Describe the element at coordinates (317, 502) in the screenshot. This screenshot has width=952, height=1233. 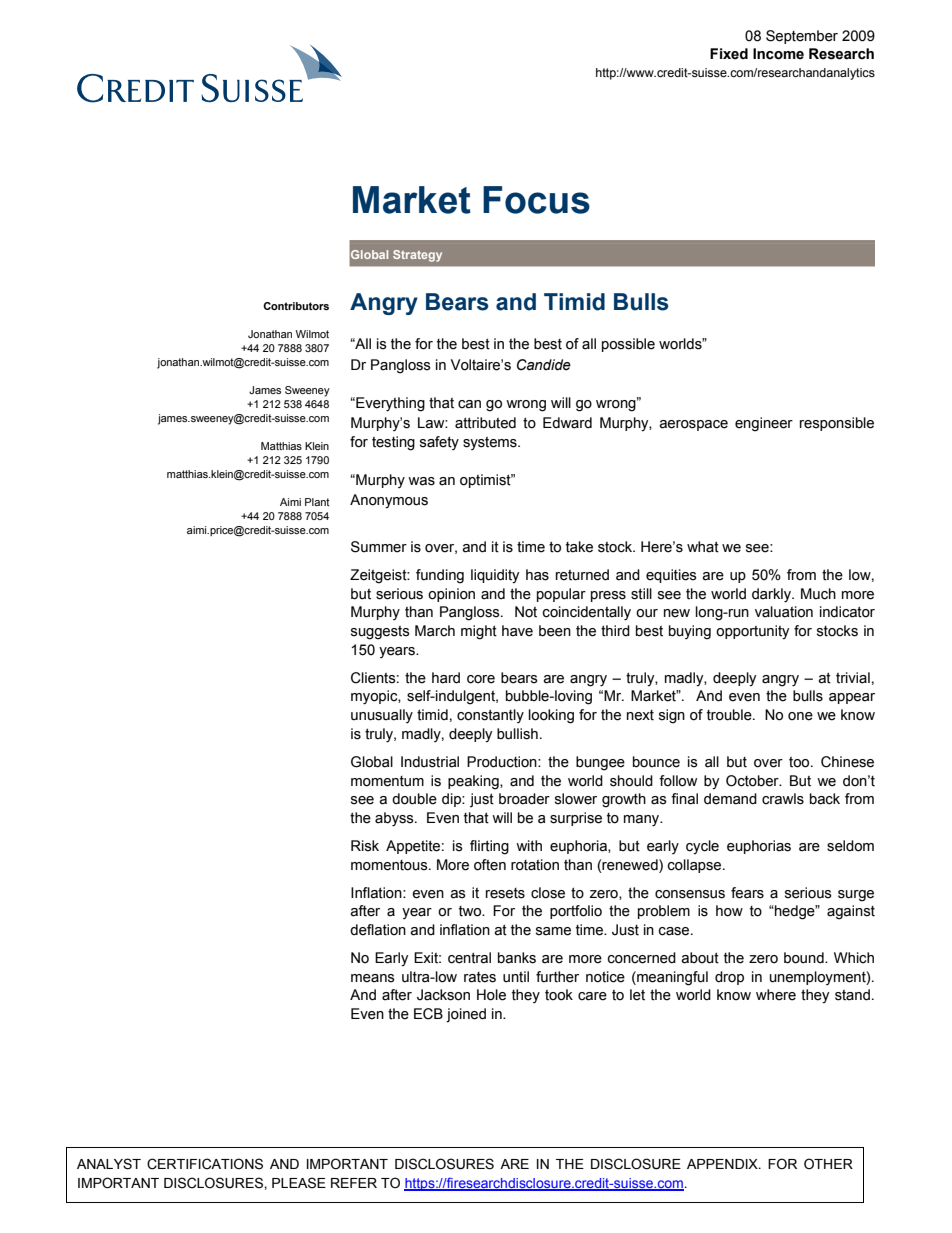
I see `Plant` at that location.
